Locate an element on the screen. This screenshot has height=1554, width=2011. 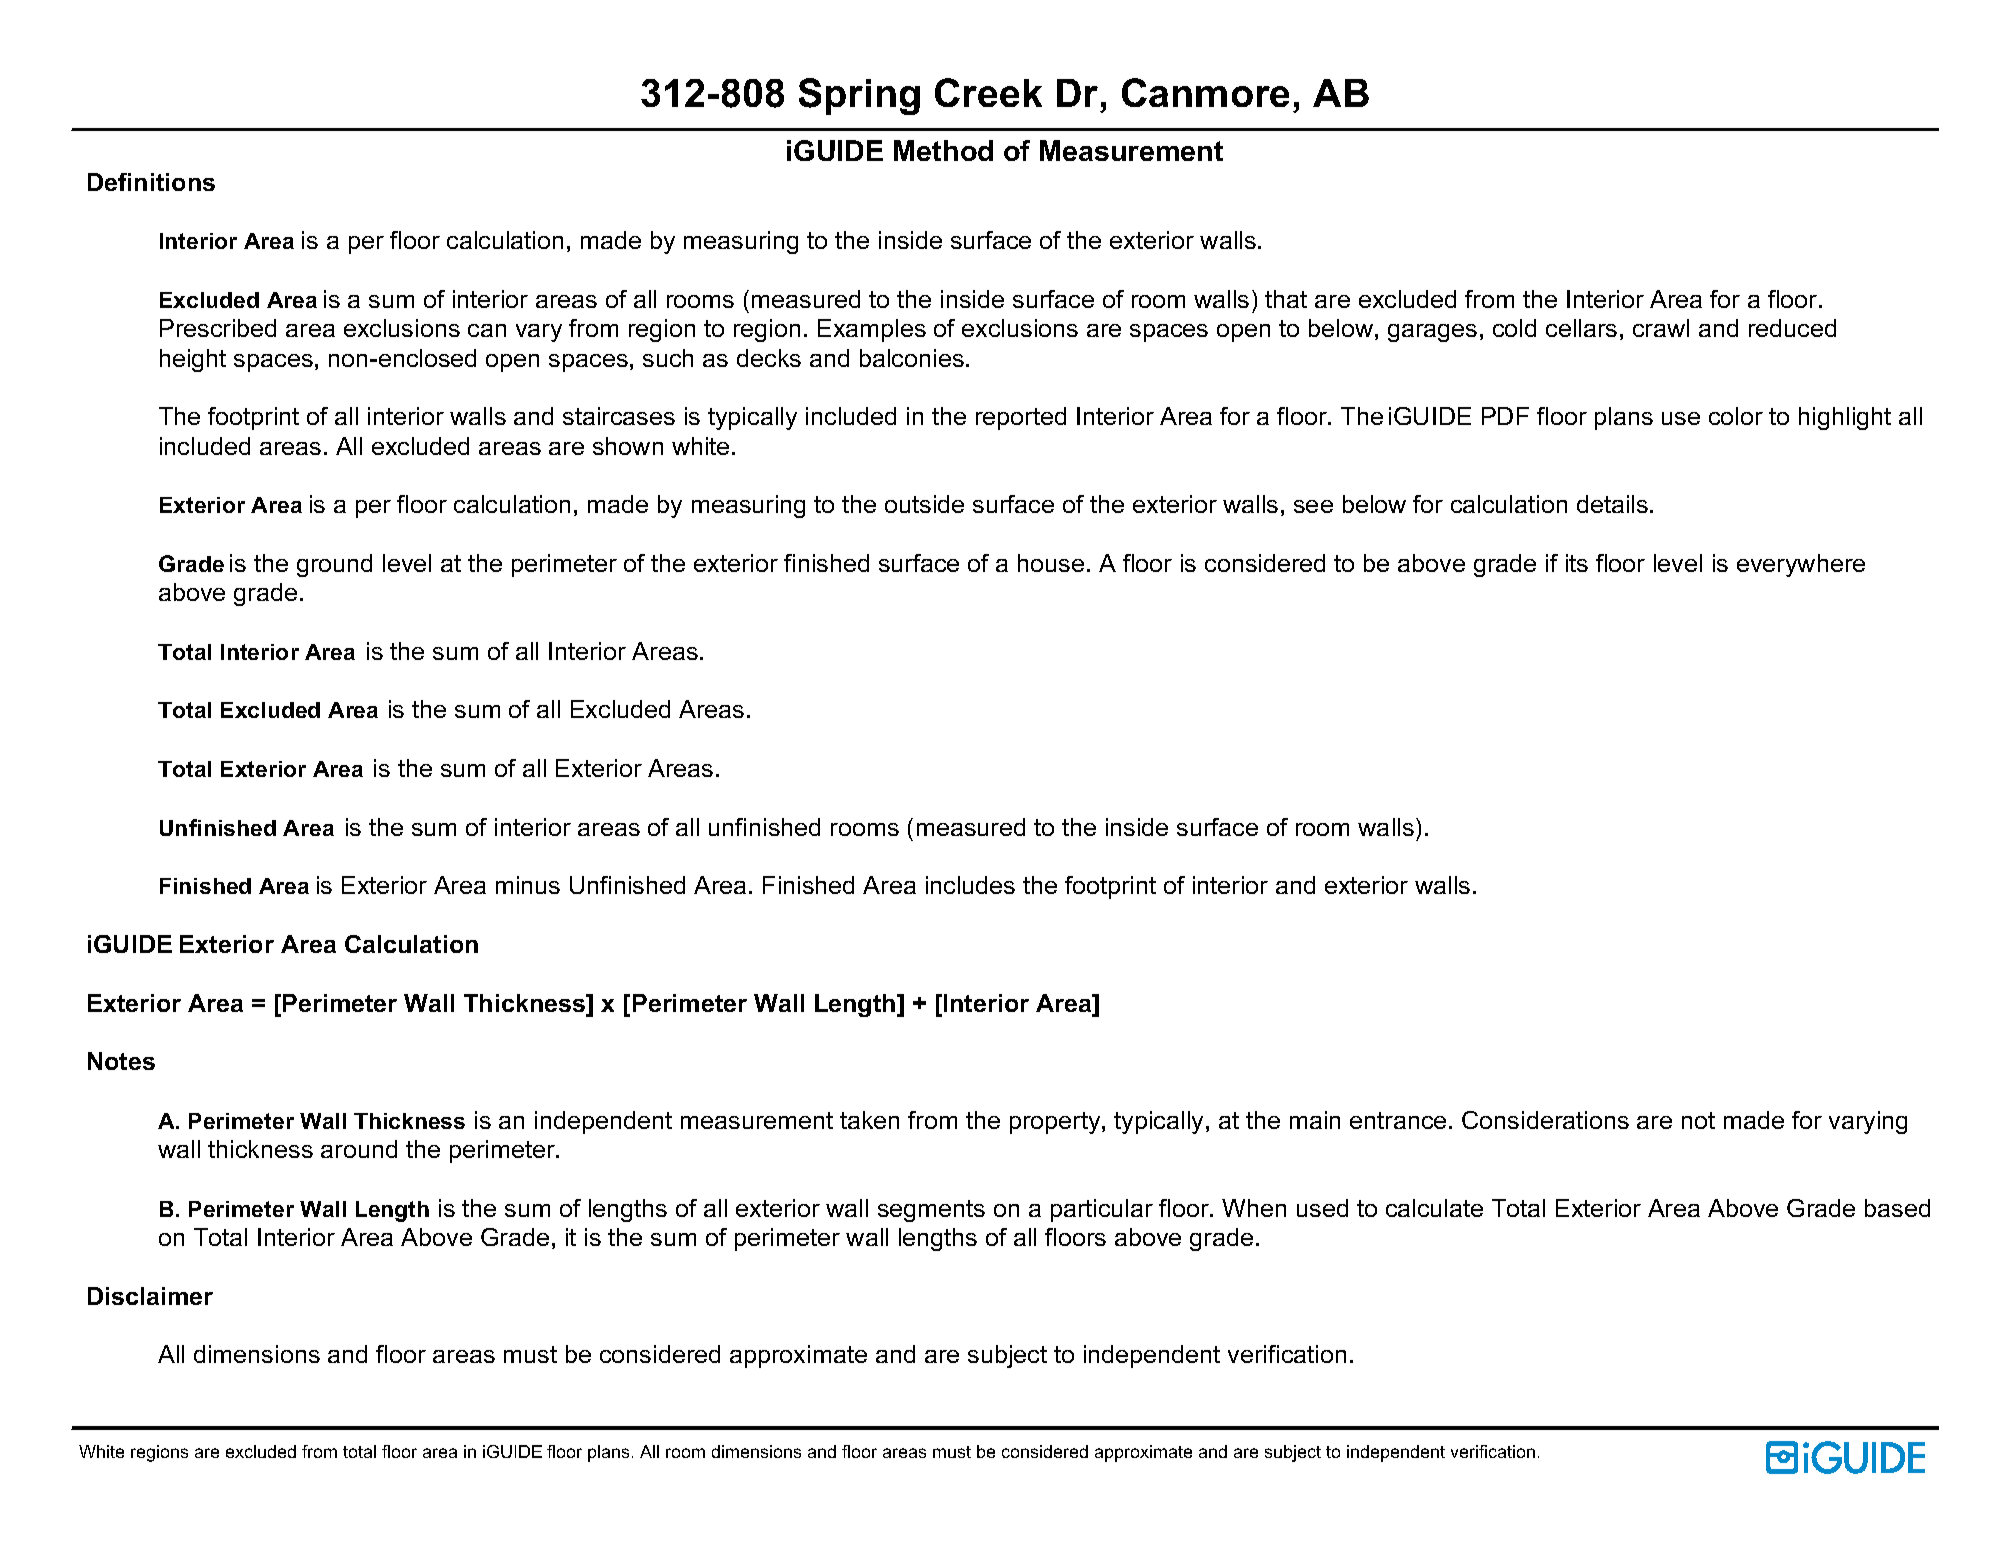
minus is located at coordinates (528, 885).
